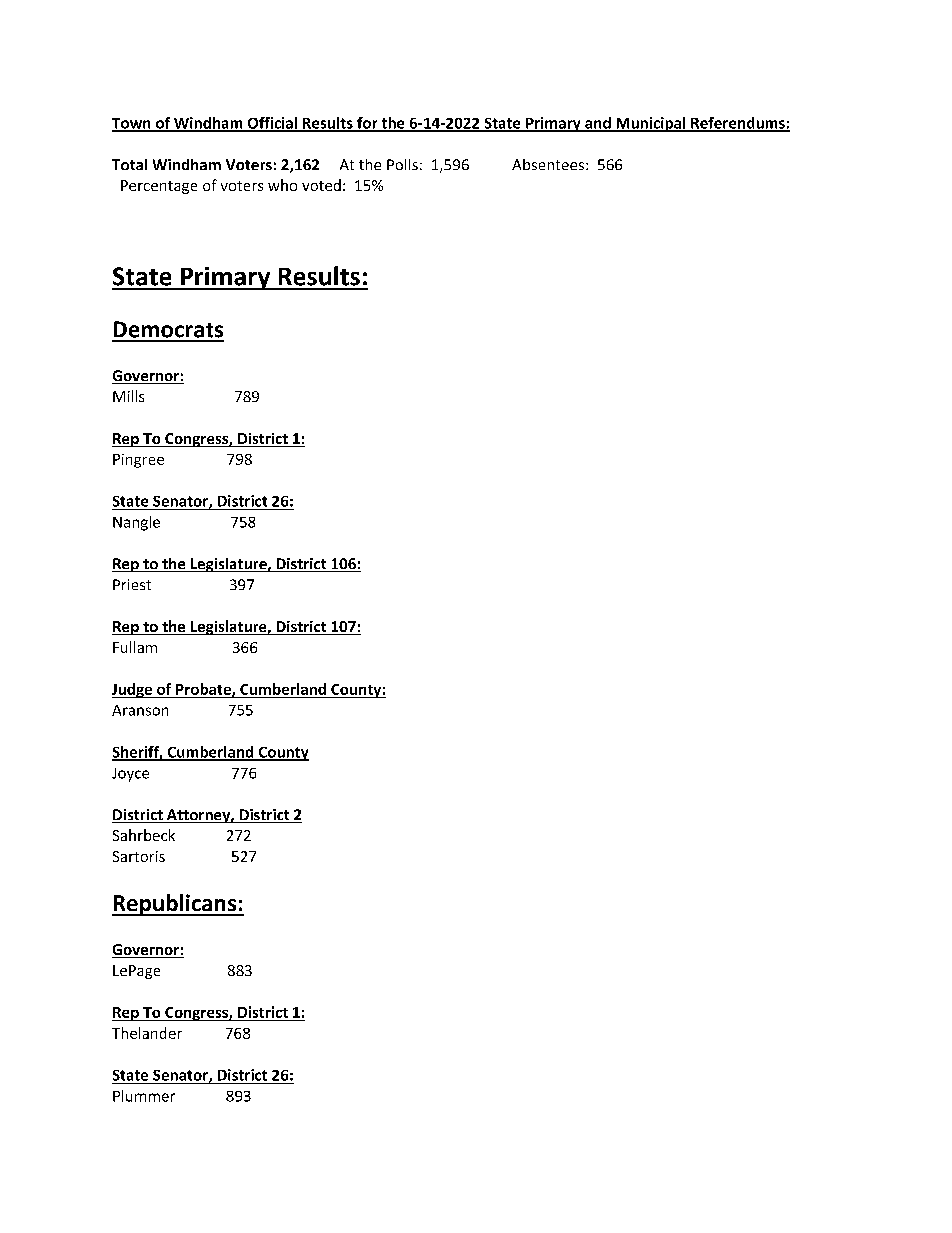  What do you see at coordinates (651, 124) in the page?
I see `Municipal` at bounding box center [651, 124].
